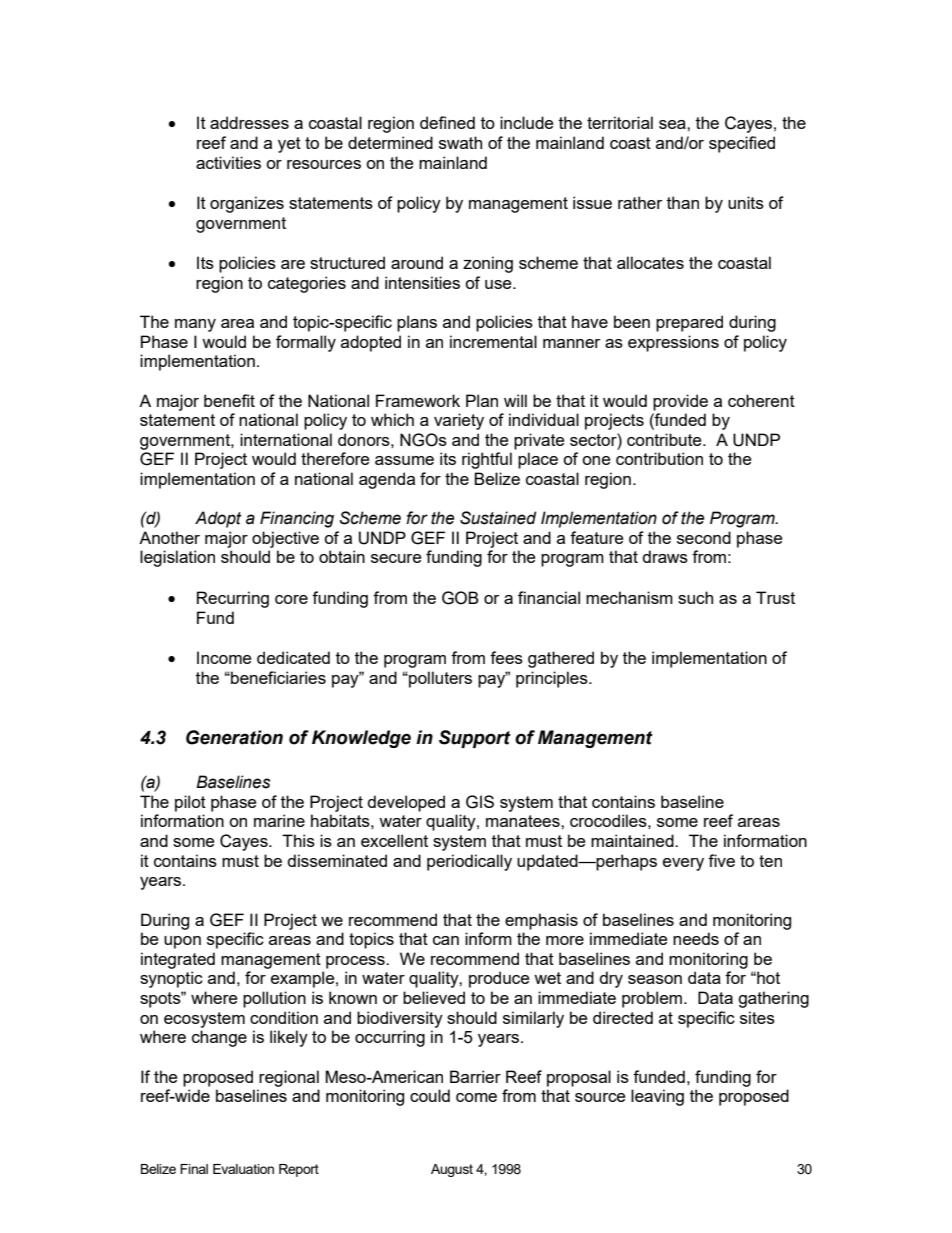 The height and width of the image is (1233, 952). I want to click on periodically, so click(469, 862).
